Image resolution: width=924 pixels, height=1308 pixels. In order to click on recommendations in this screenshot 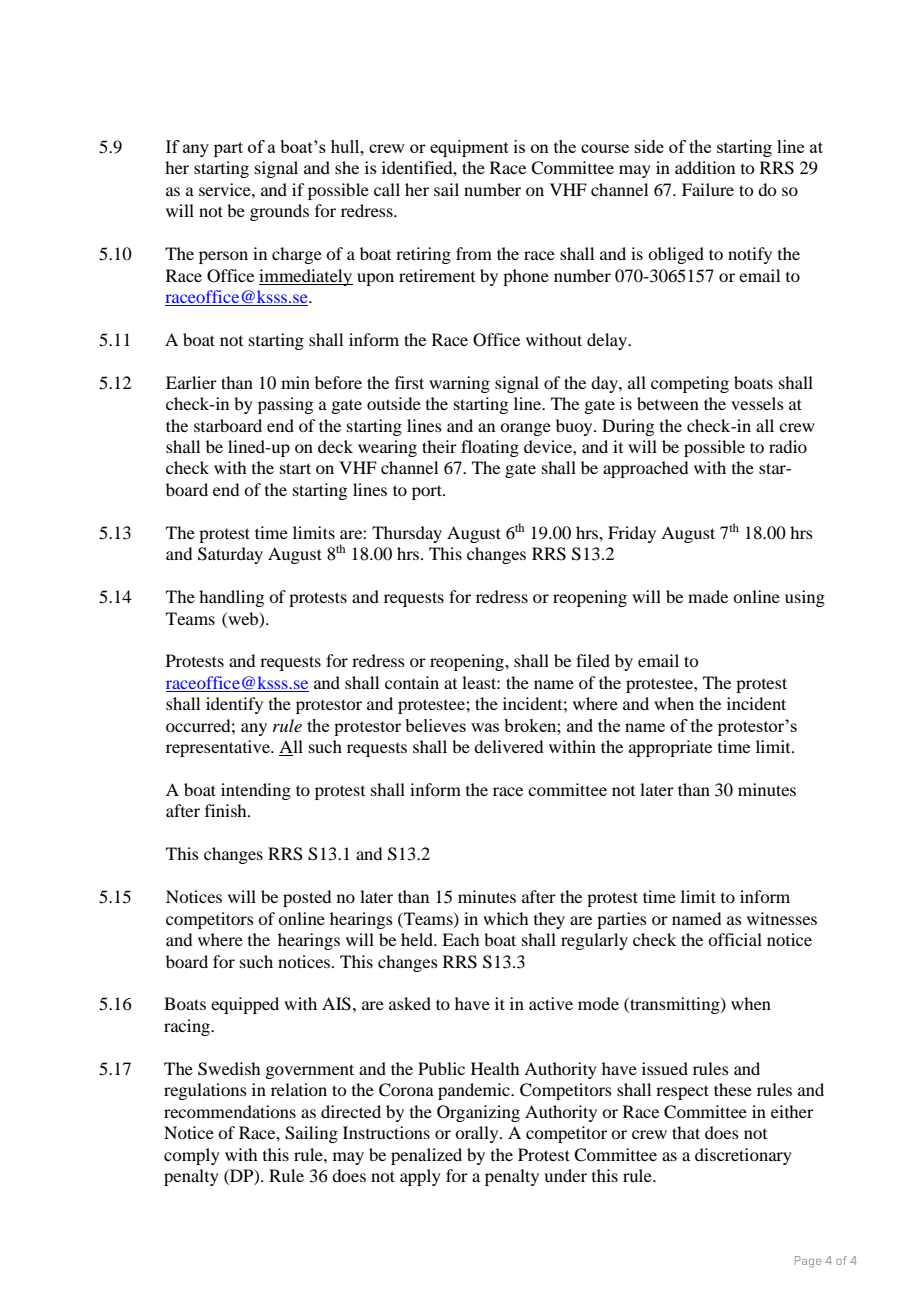, I will do `click(230, 1111)`.
